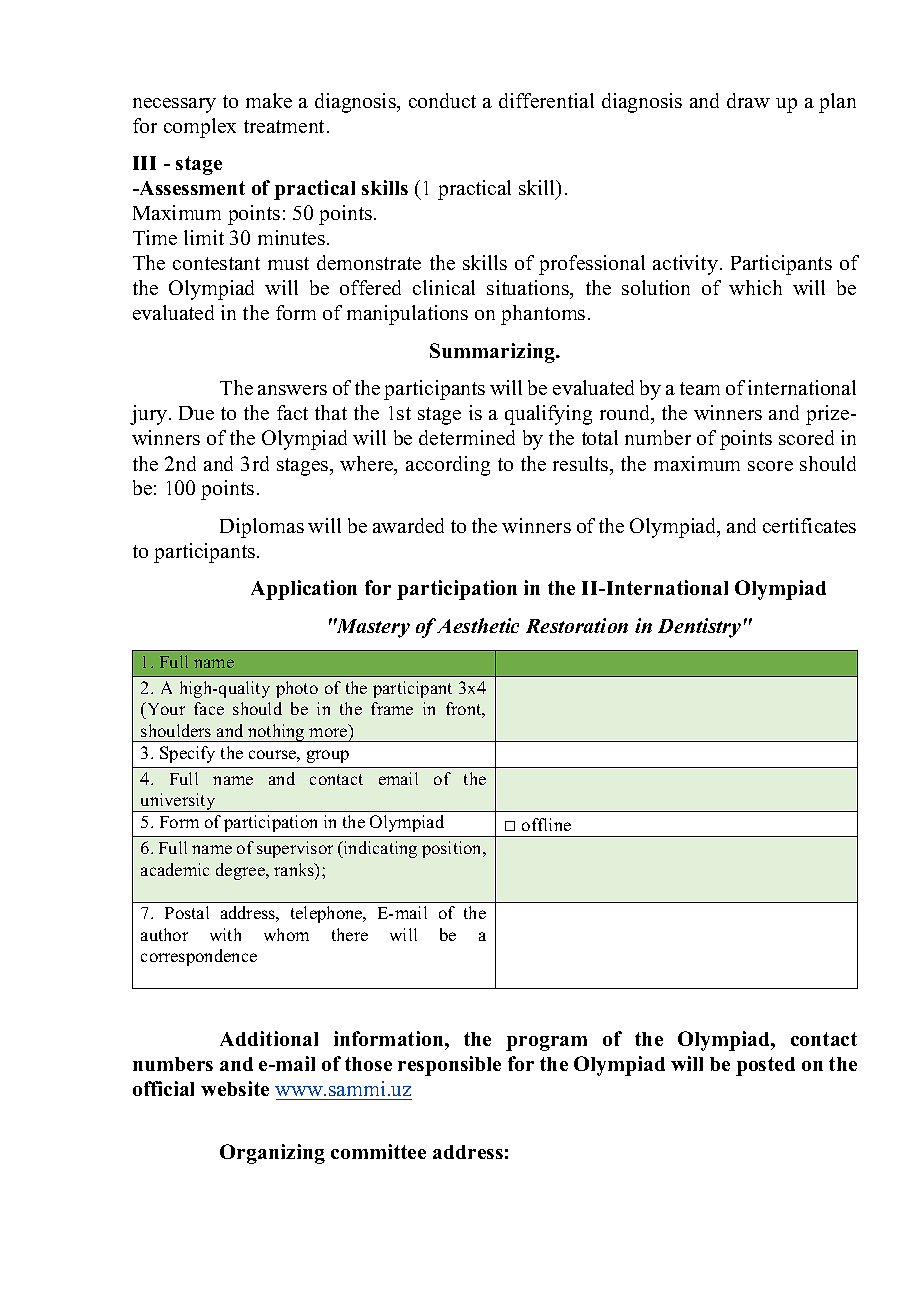  What do you see at coordinates (449, 1066) in the page?
I see `responsible` at bounding box center [449, 1066].
